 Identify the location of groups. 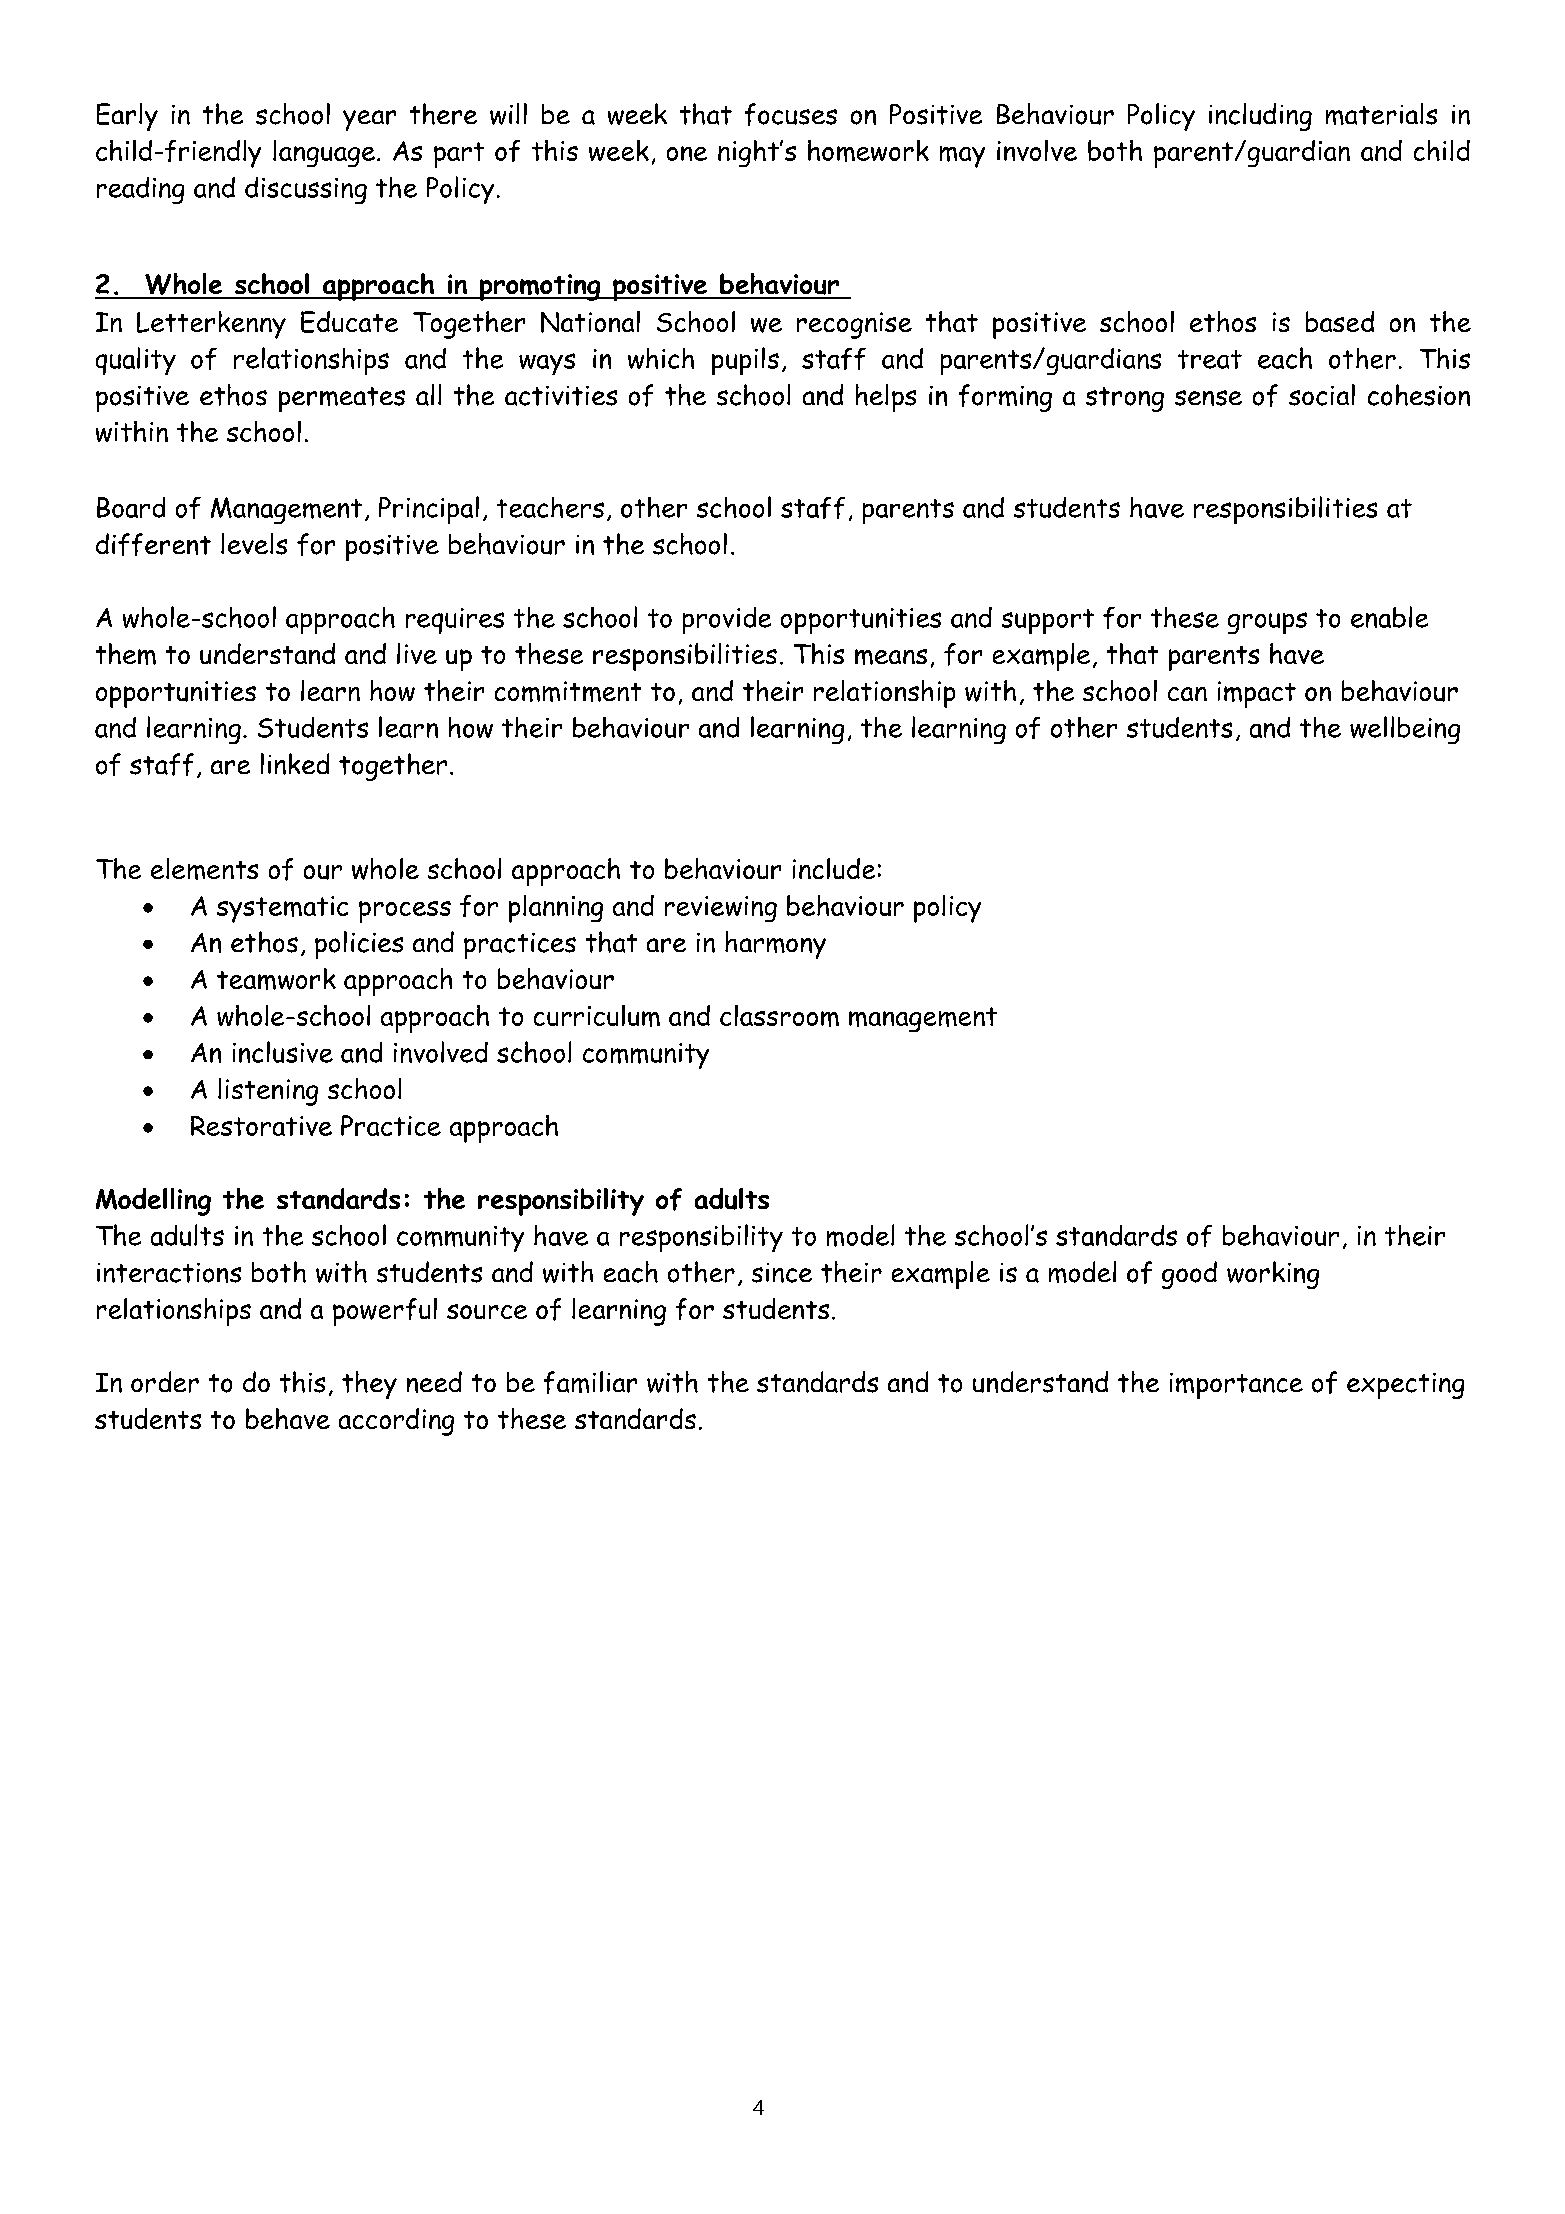
(1267, 623).
